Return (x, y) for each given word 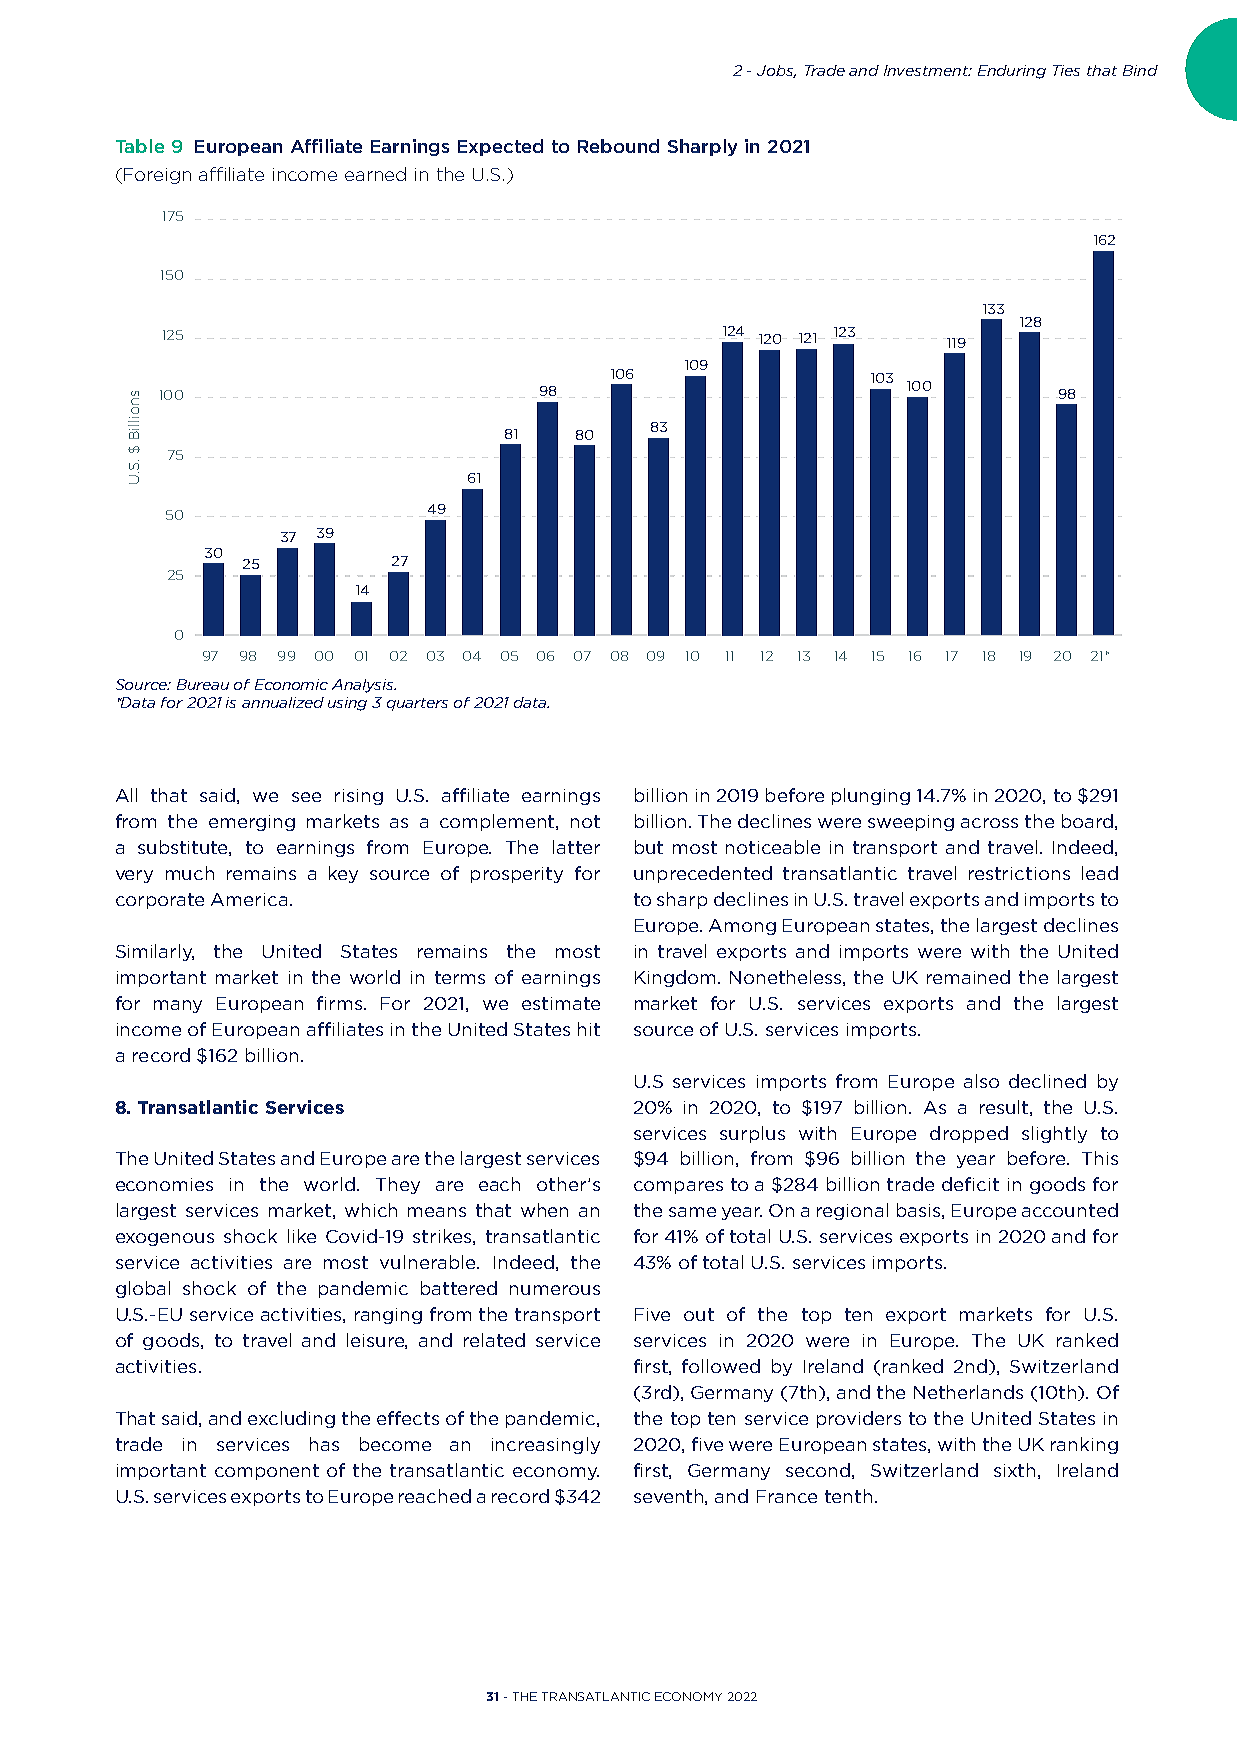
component (267, 1472)
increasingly (546, 1445)
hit (589, 1029)
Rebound (618, 146)
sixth (1014, 1470)
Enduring (1012, 72)
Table (140, 146)
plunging (871, 796)
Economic (291, 684)
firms (341, 1003)
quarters (417, 704)
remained (968, 977)
